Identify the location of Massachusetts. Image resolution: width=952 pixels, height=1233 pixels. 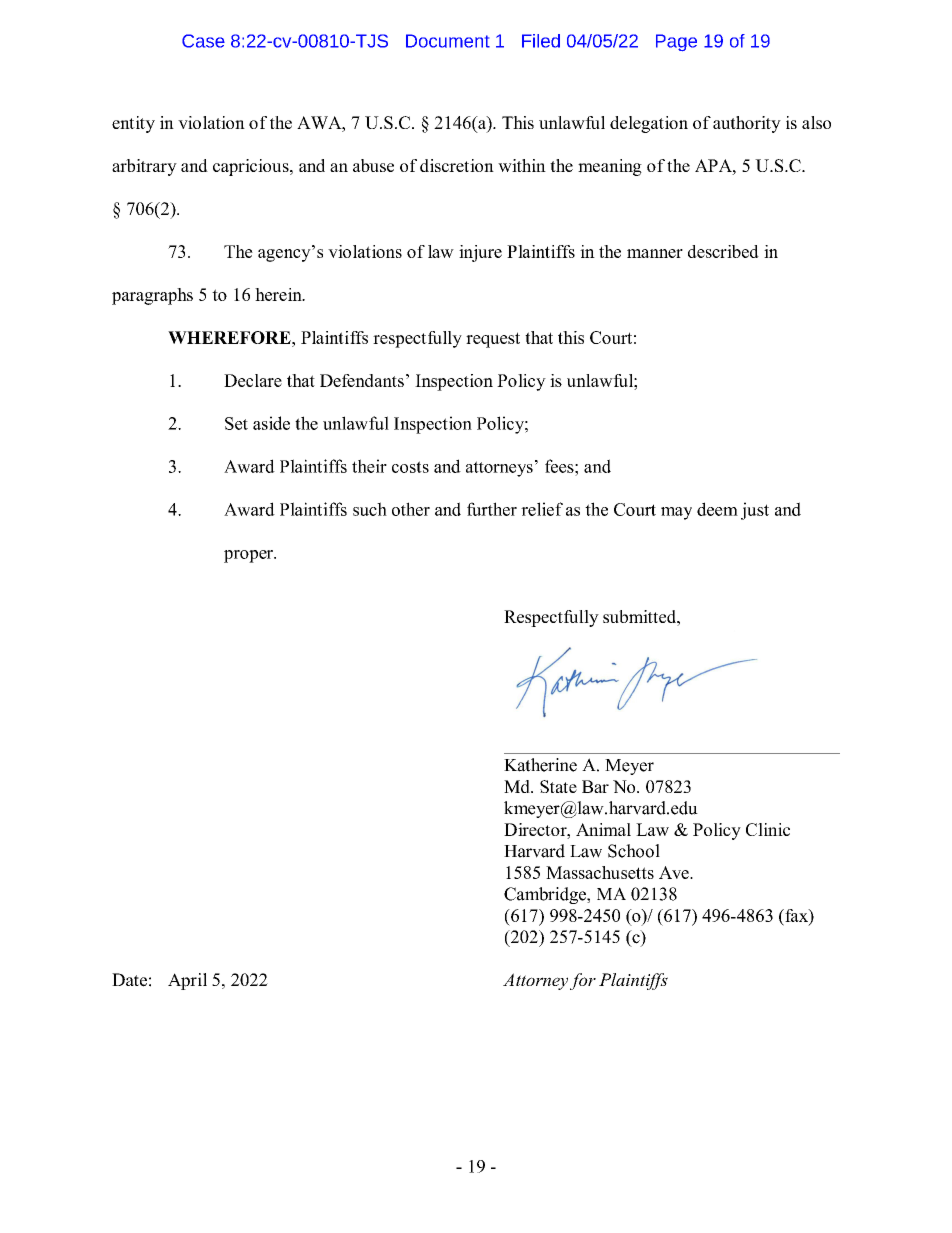
(600, 872).
